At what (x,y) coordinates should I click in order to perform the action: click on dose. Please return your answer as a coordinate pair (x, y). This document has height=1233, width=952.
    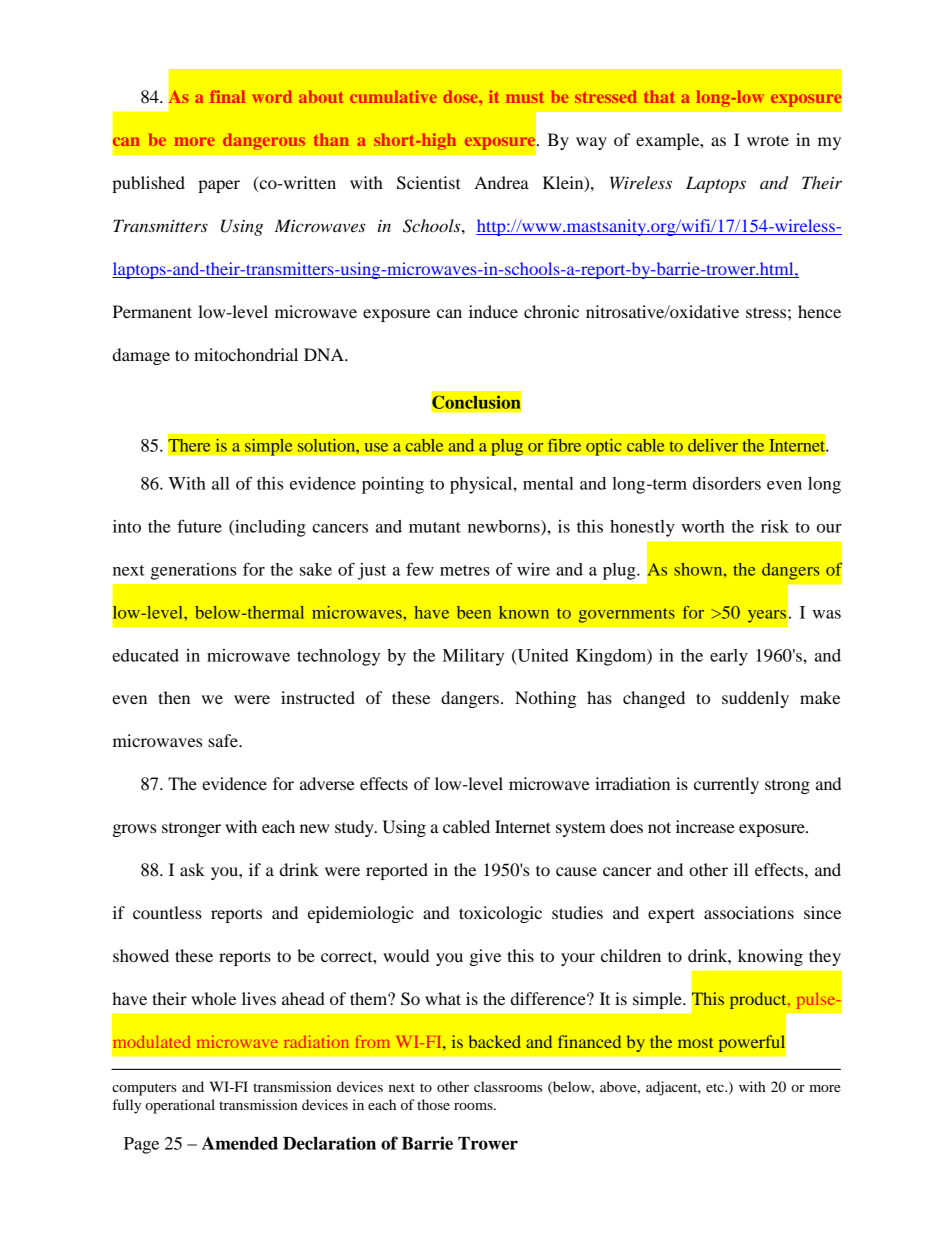
    Looking at the image, I should click on (461, 96).
